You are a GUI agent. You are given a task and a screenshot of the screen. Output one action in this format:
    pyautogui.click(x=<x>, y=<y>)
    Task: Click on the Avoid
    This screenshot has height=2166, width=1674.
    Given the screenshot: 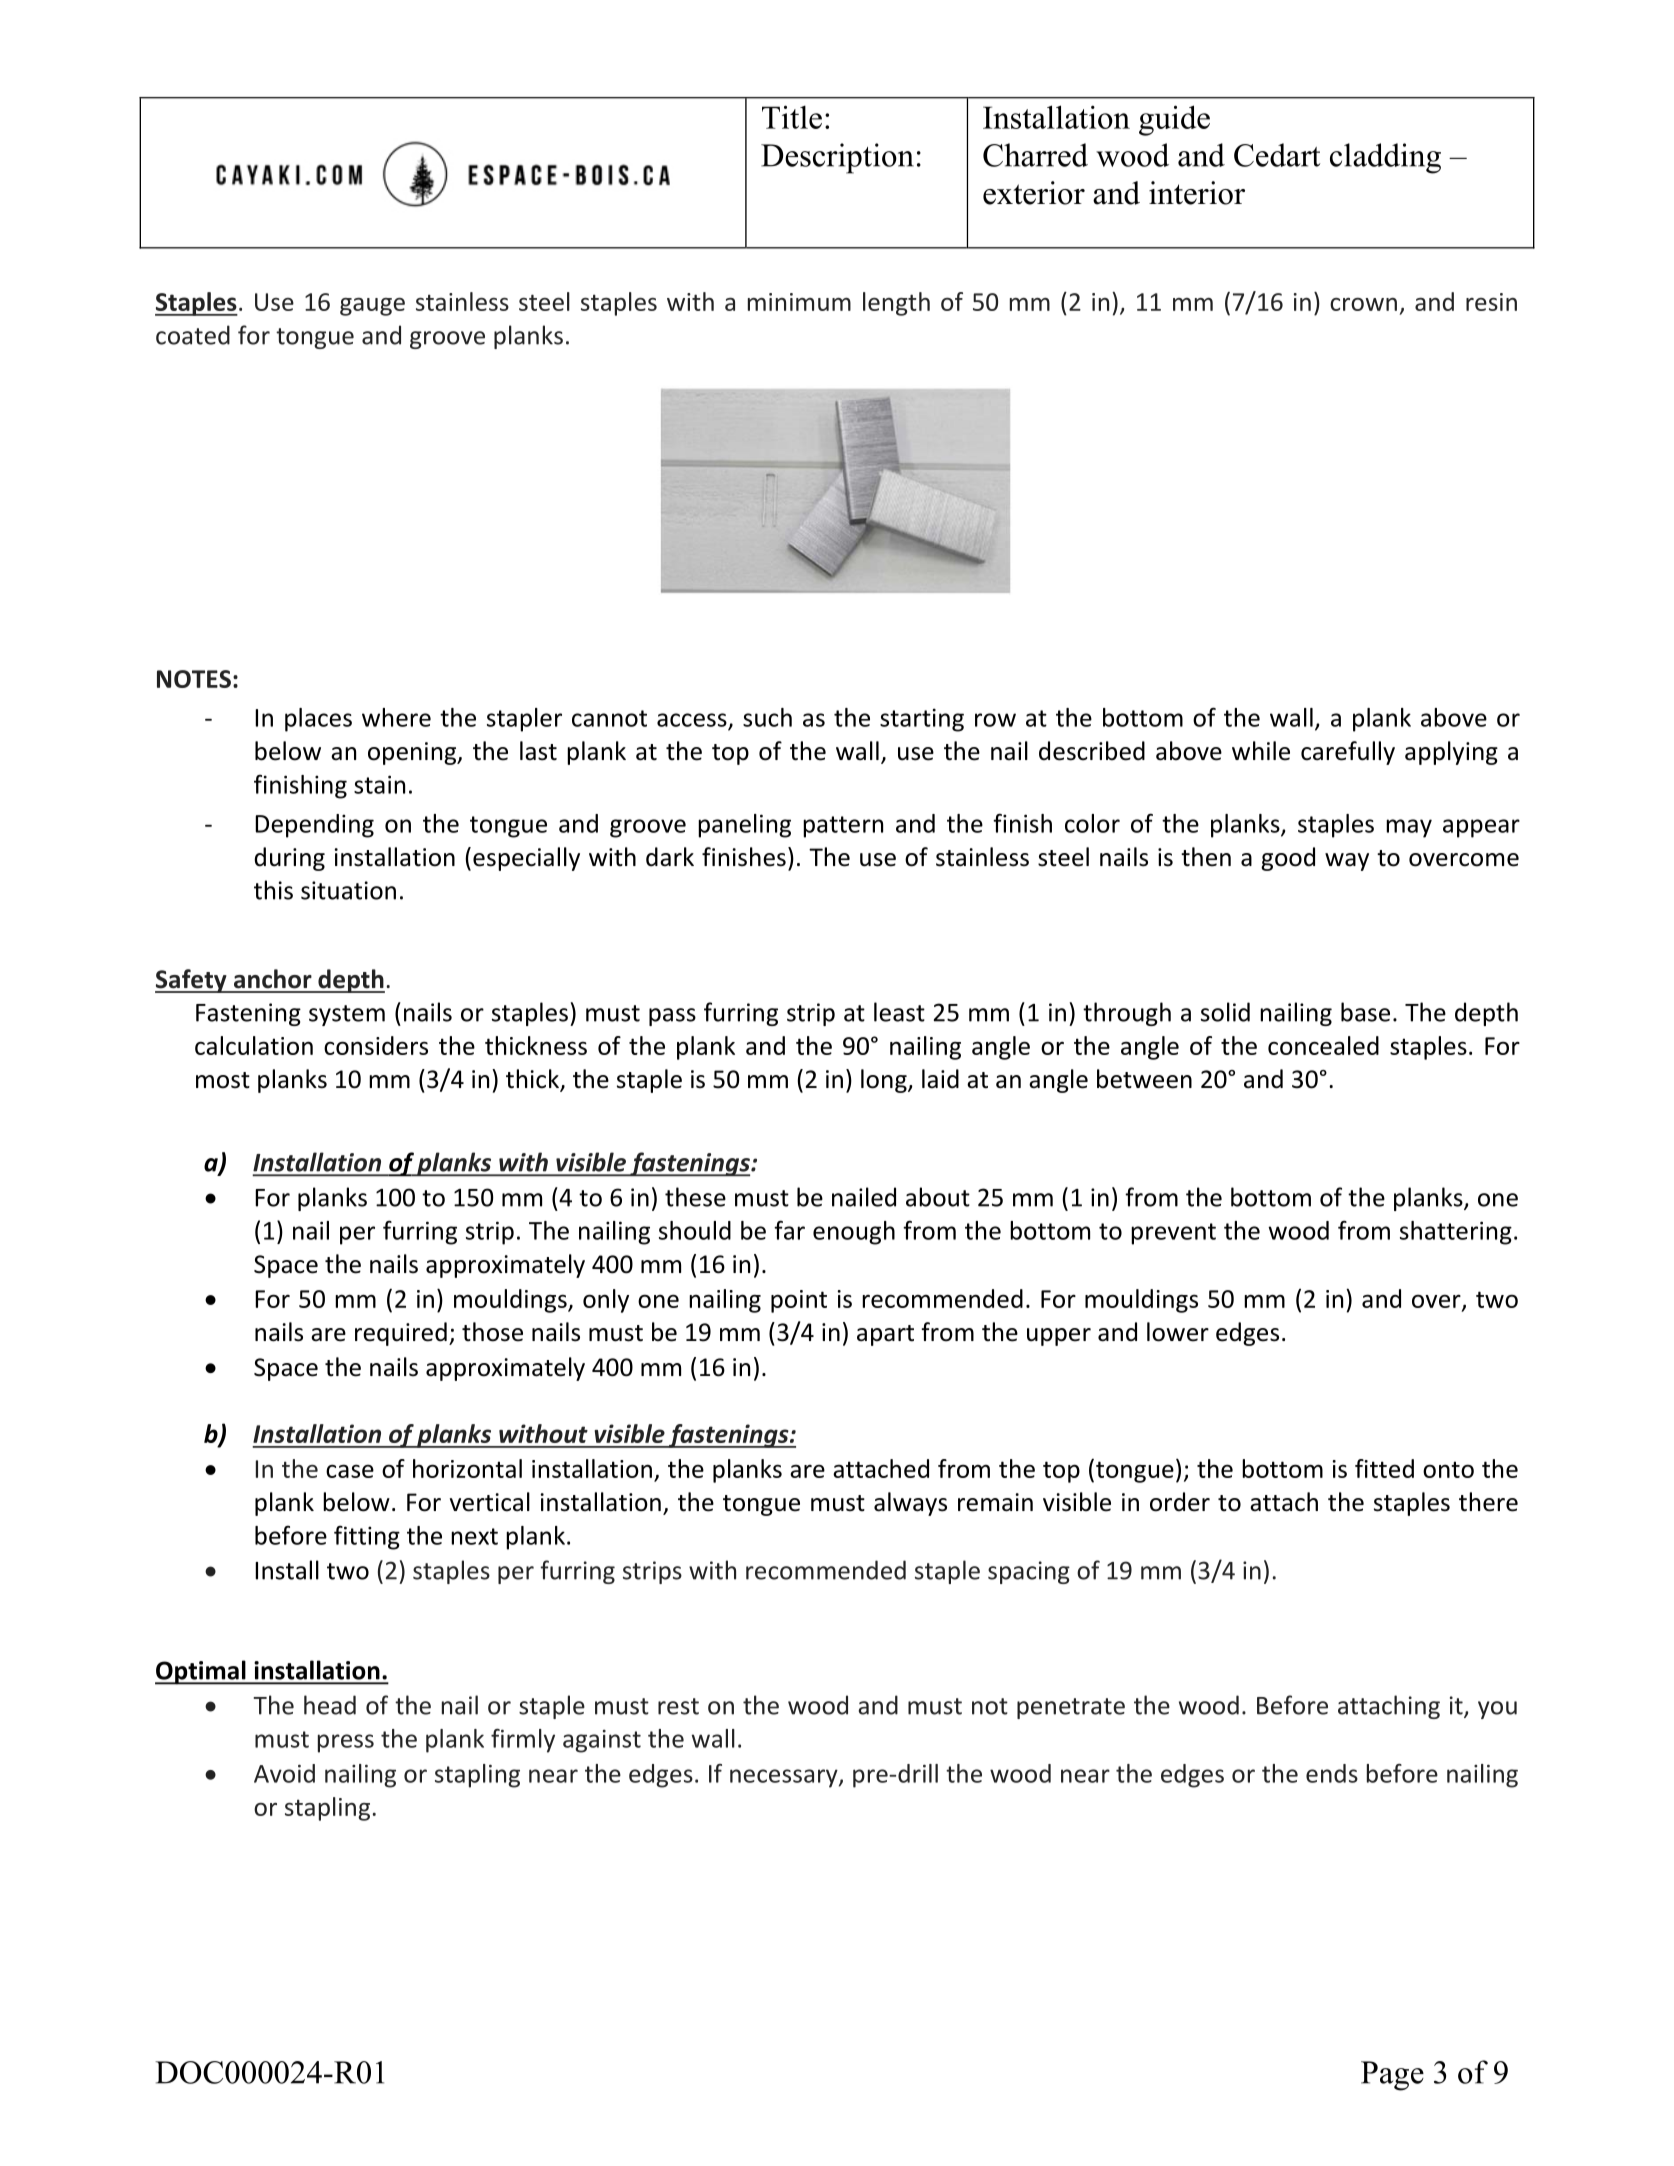 What is the action you would take?
    pyautogui.click(x=284, y=1773)
